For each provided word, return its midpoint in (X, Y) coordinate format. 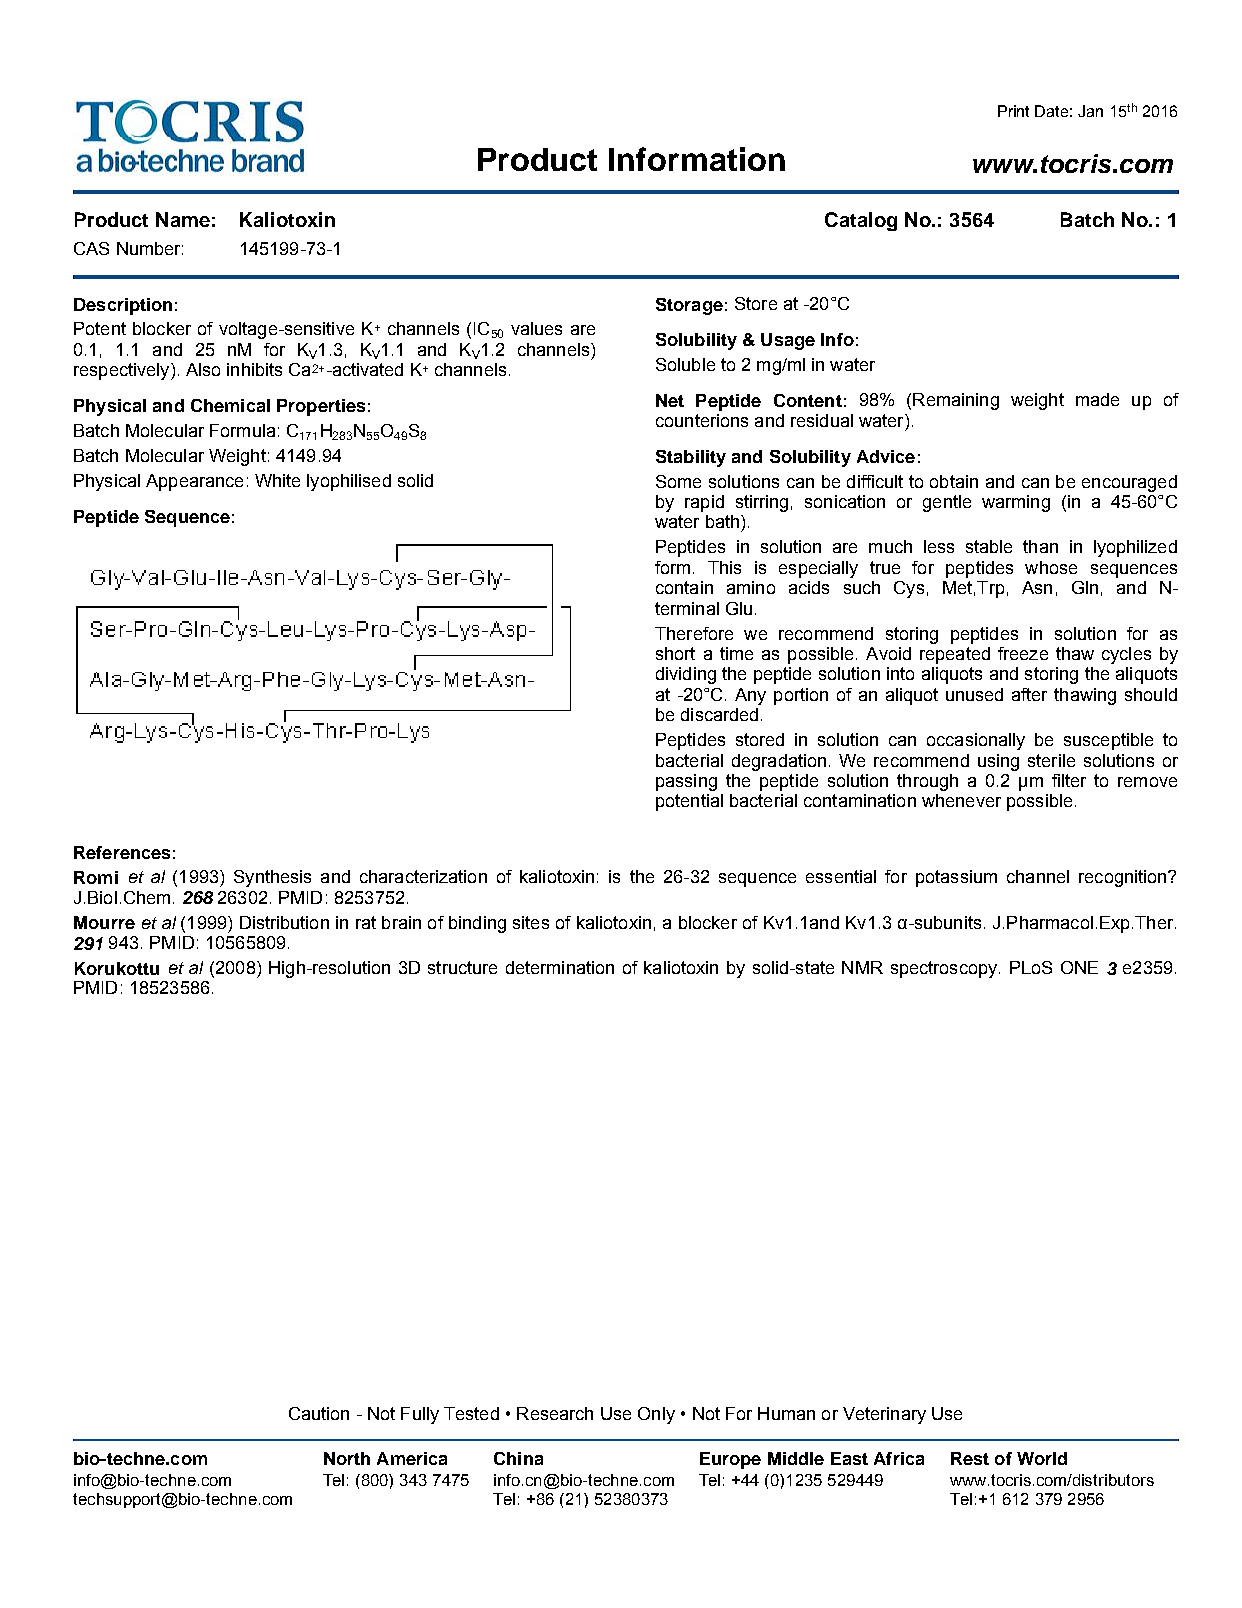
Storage (689, 306)
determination (560, 967)
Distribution (284, 922)
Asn (1037, 587)
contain (684, 587)
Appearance (194, 482)
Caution (319, 1413)
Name (183, 219)
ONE (1079, 967)
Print (1013, 111)
